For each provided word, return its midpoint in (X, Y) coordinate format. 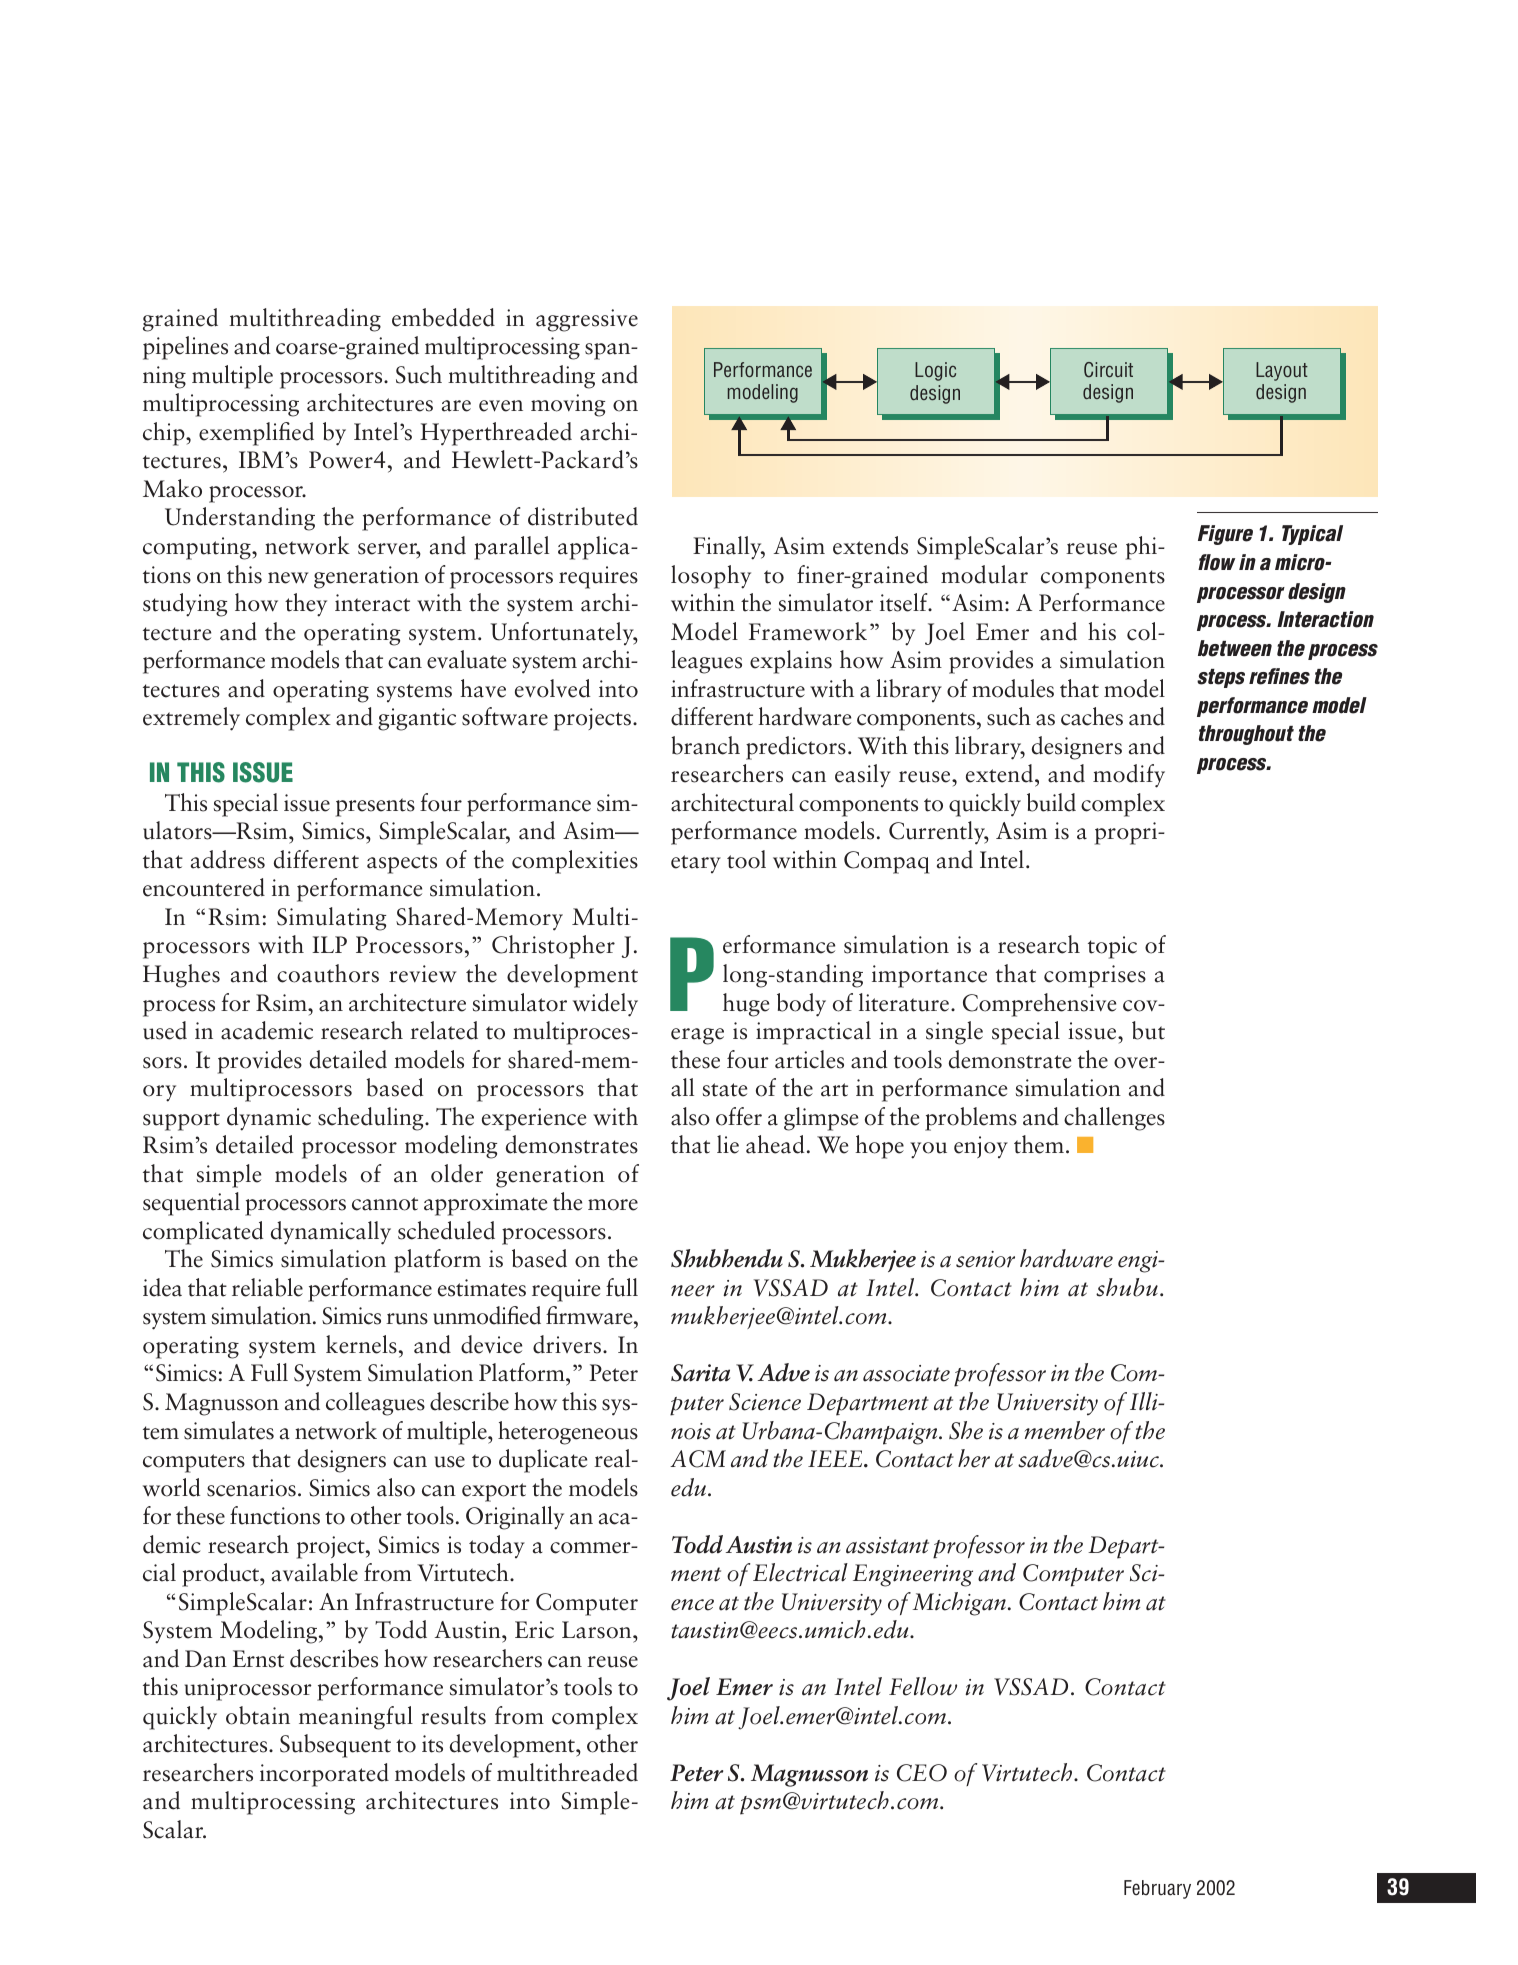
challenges (1114, 1119)
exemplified (256, 434)
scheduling (372, 1119)
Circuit (1108, 370)
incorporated (324, 1775)
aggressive (587, 320)
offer (739, 1116)
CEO (922, 1773)
